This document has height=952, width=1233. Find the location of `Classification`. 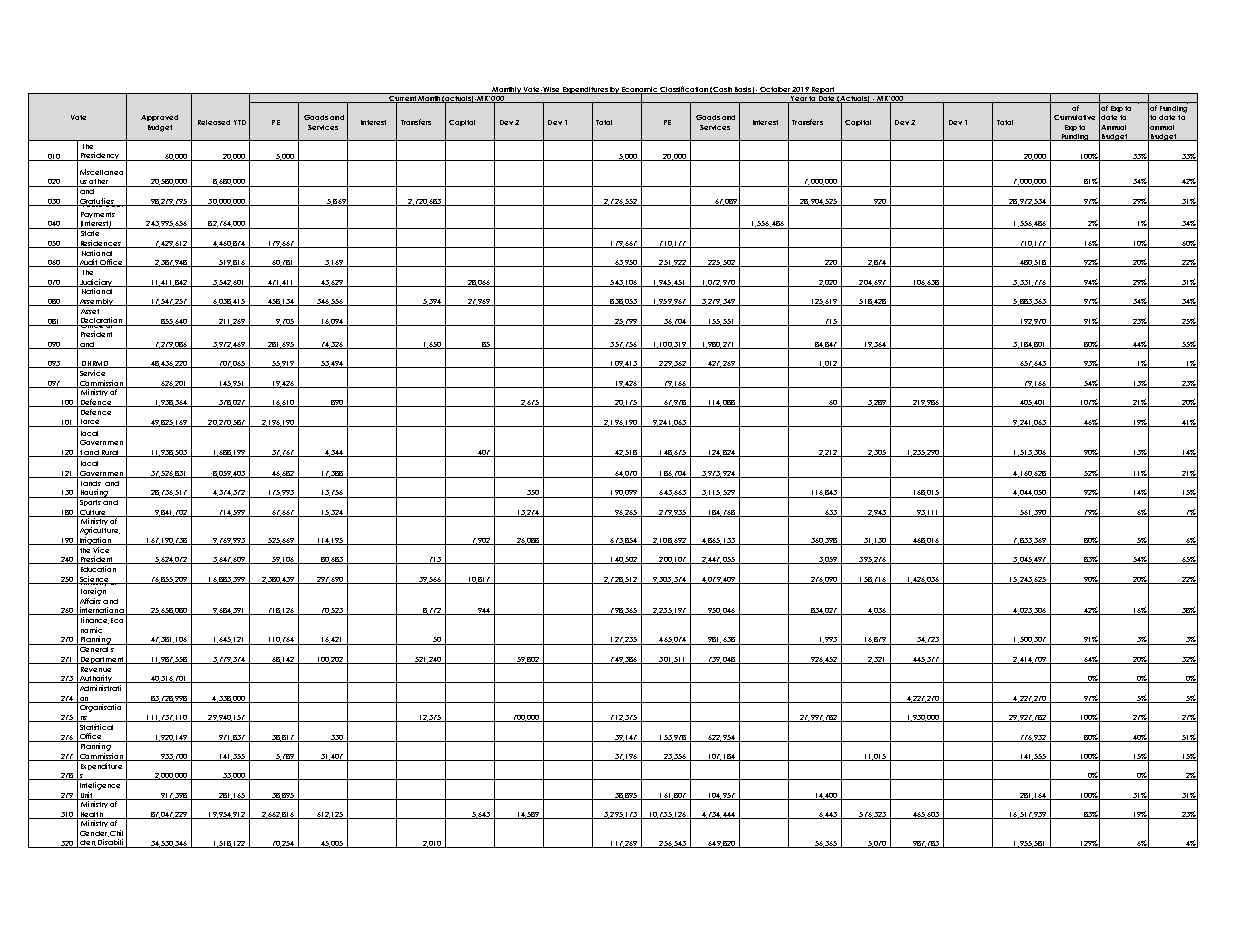

Classification is located at coordinates (684, 90).
